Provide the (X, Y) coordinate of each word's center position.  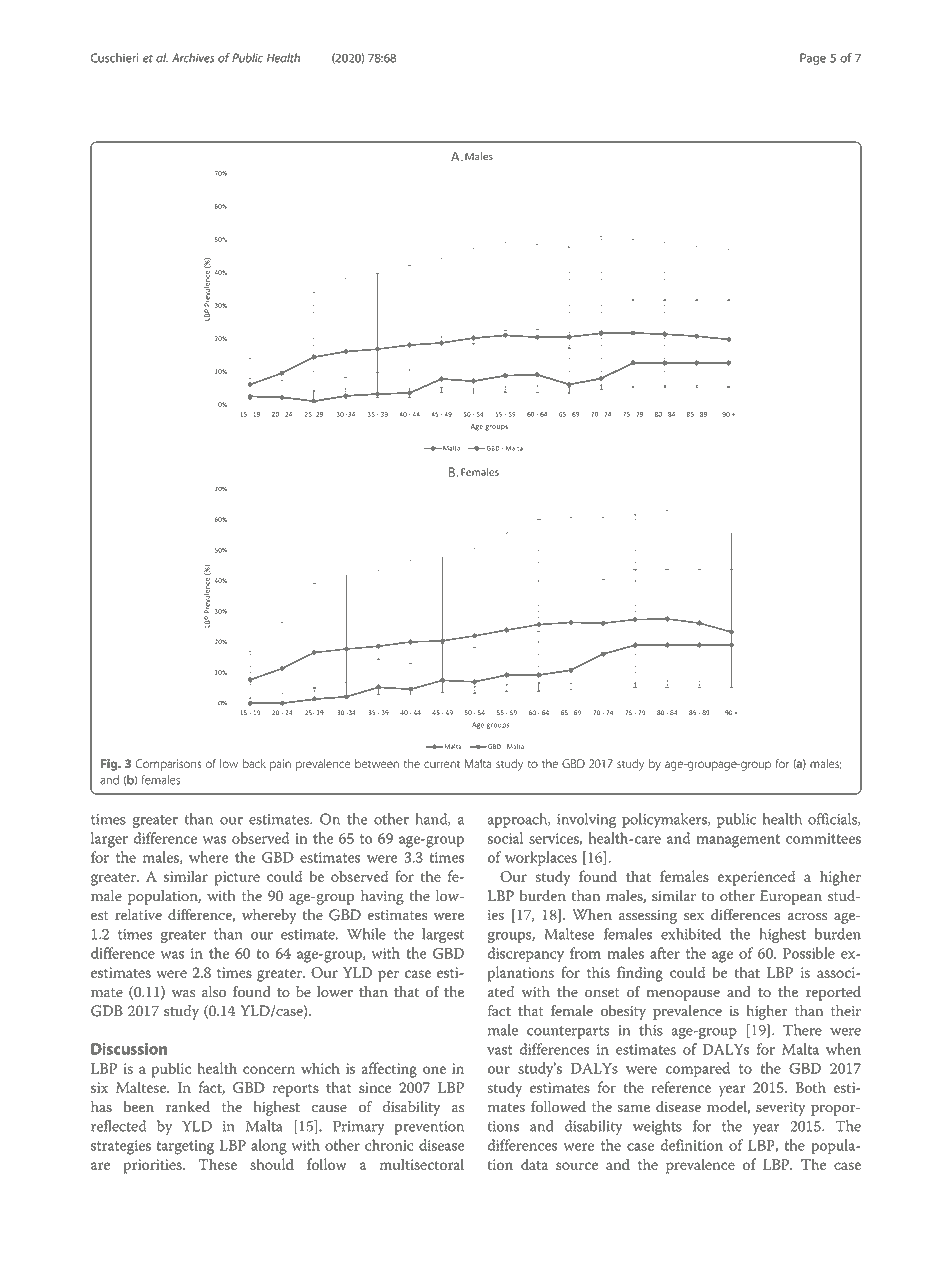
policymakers (665, 820)
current (442, 765)
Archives (193, 58)
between (377, 764)
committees (823, 838)
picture (237, 878)
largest (443, 935)
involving (586, 820)
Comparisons (169, 765)
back (254, 764)
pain (280, 765)
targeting (185, 1147)
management (738, 841)
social (505, 838)
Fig (110, 765)
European (791, 897)
